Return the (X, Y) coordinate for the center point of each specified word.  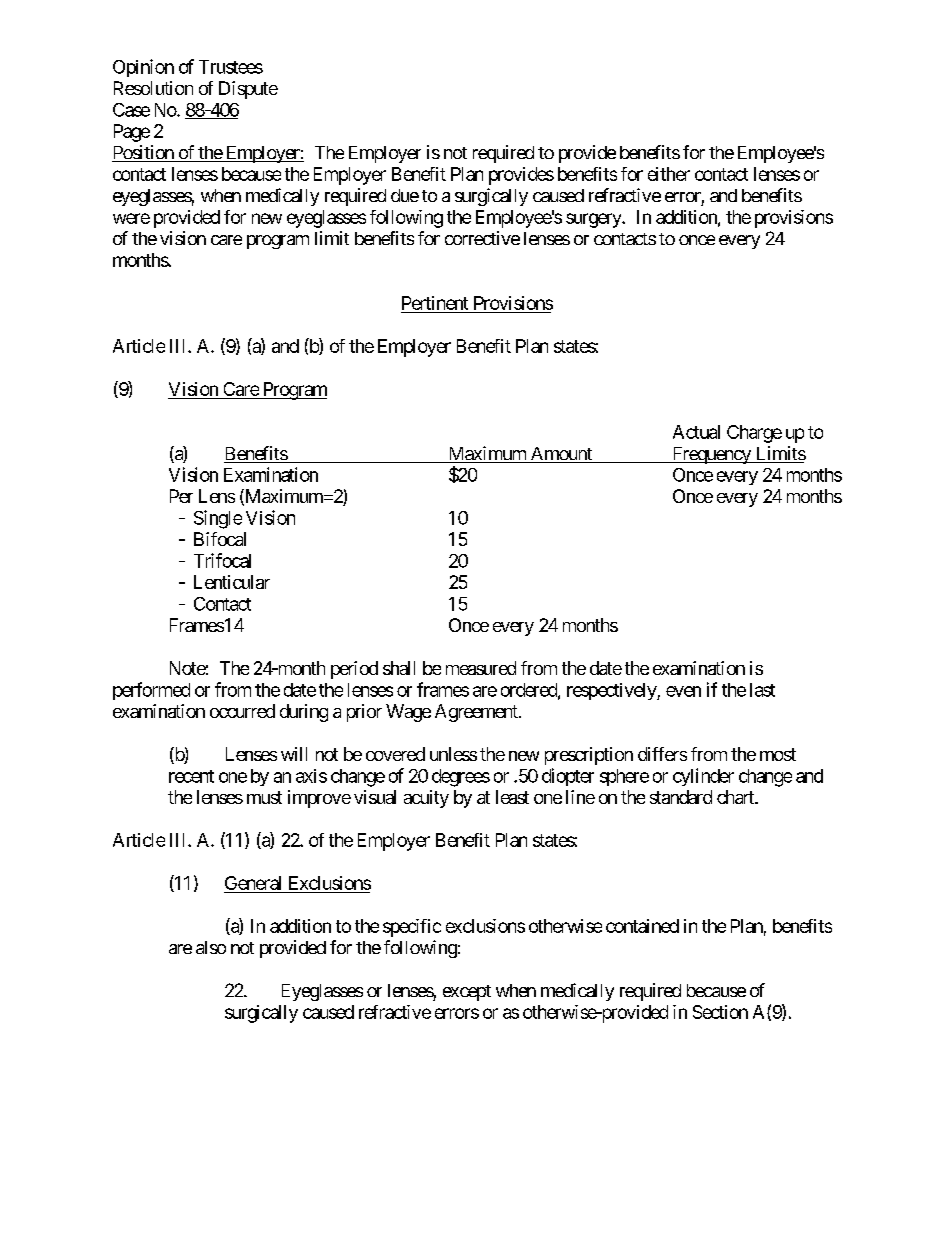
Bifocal (220, 539)
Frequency (711, 455)
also (211, 947)
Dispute (248, 90)
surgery (594, 220)
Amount (561, 455)
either (669, 174)
